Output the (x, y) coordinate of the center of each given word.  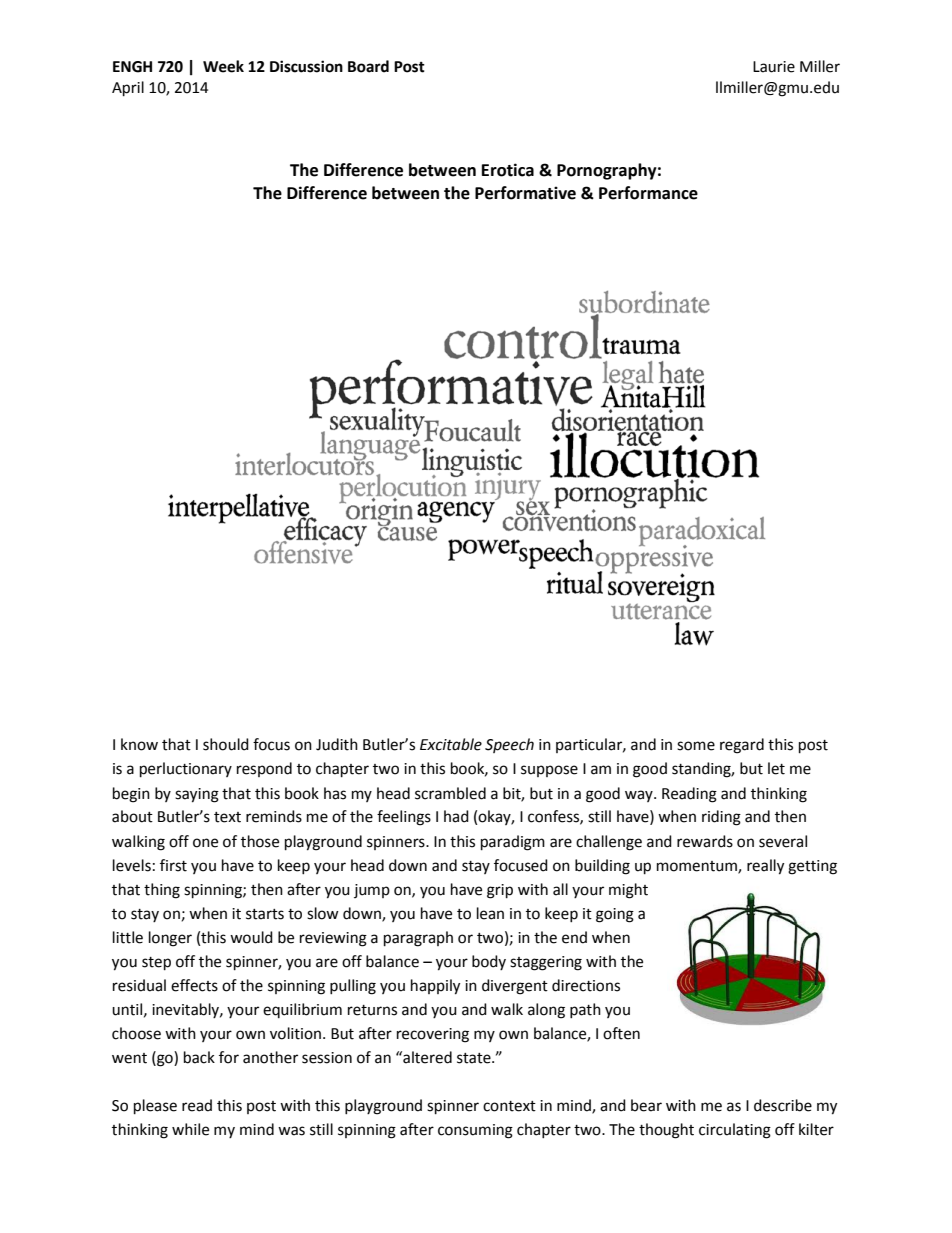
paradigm (513, 843)
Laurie (774, 67)
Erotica (508, 170)
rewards (705, 841)
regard (742, 746)
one (205, 843)
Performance (648, 193)
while (190, 1129)
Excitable (451, 744)
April (128, 89)
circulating (735, 1131)
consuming (475, 1131)
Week (223, 66)
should (226, 744)
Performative (525, 193)
